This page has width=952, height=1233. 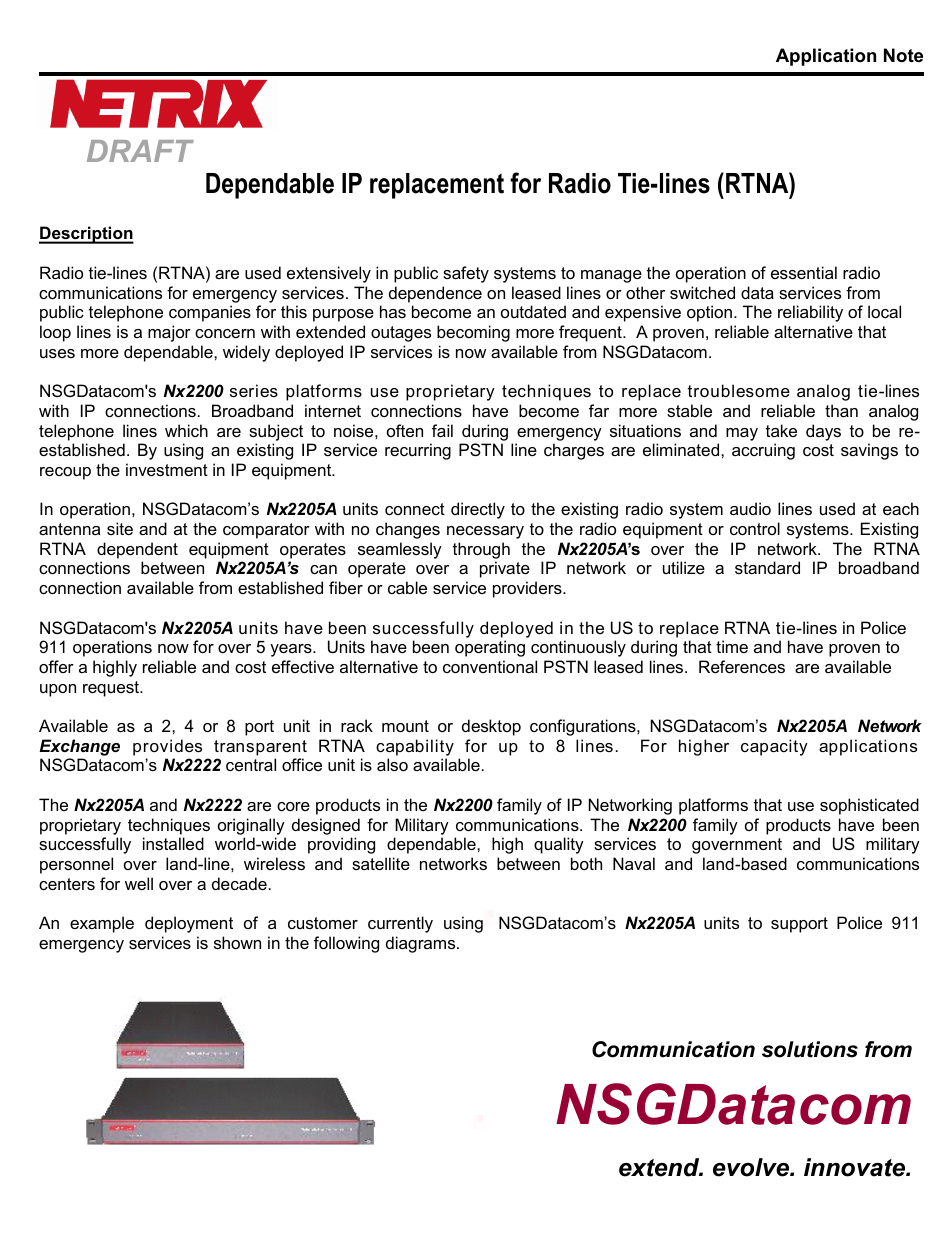 I want to click on Note, so click(x=903, y=55).
